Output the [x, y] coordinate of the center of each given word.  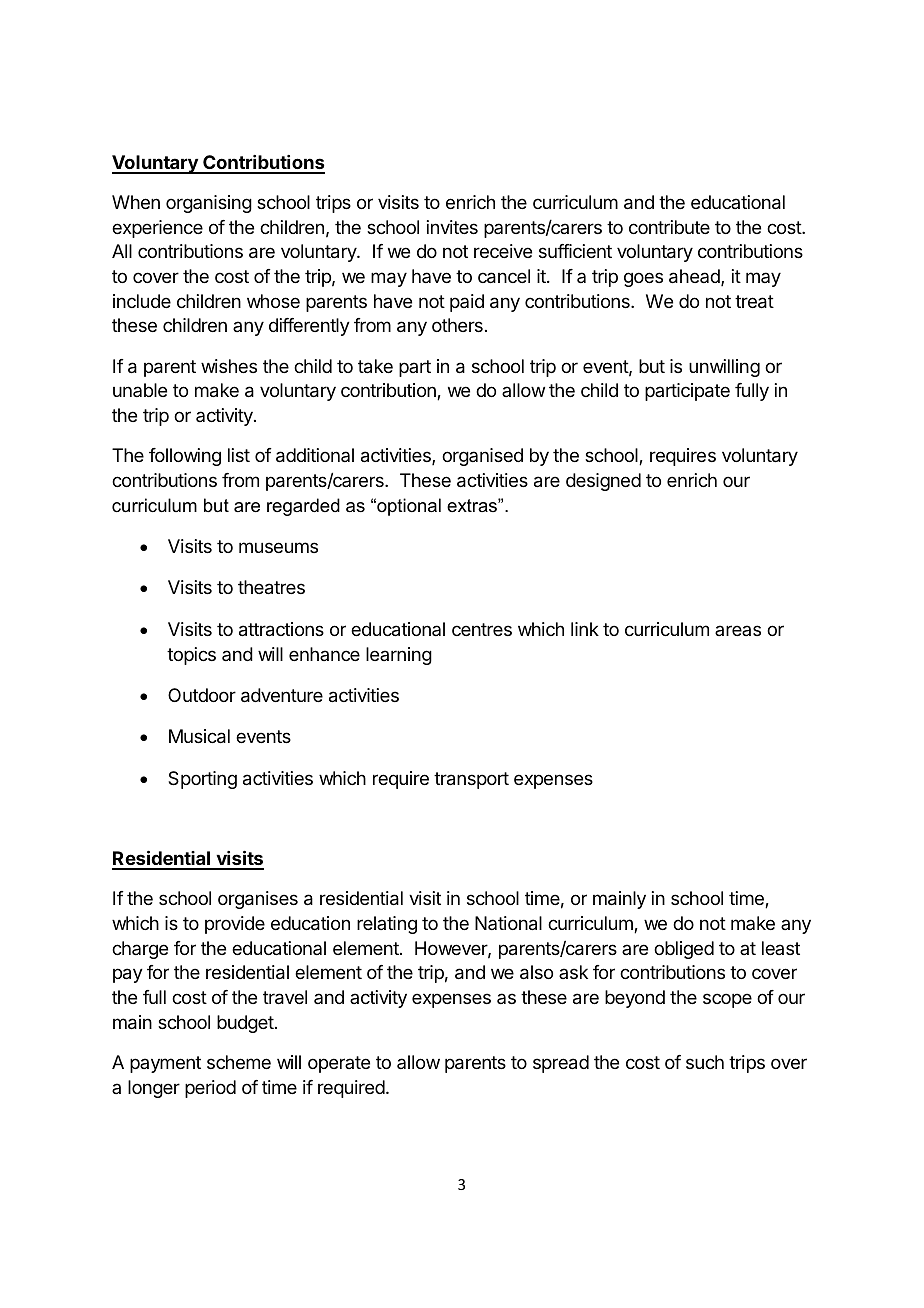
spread [561, 1064]
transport [471, 780]
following [185, 457]
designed [603, 482]
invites [452, 227]
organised [482, 457]
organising [209, 204]
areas [738, 630]
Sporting [202, 780]
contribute [669, 227]
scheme [239, 1062]
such [705, 1062]
